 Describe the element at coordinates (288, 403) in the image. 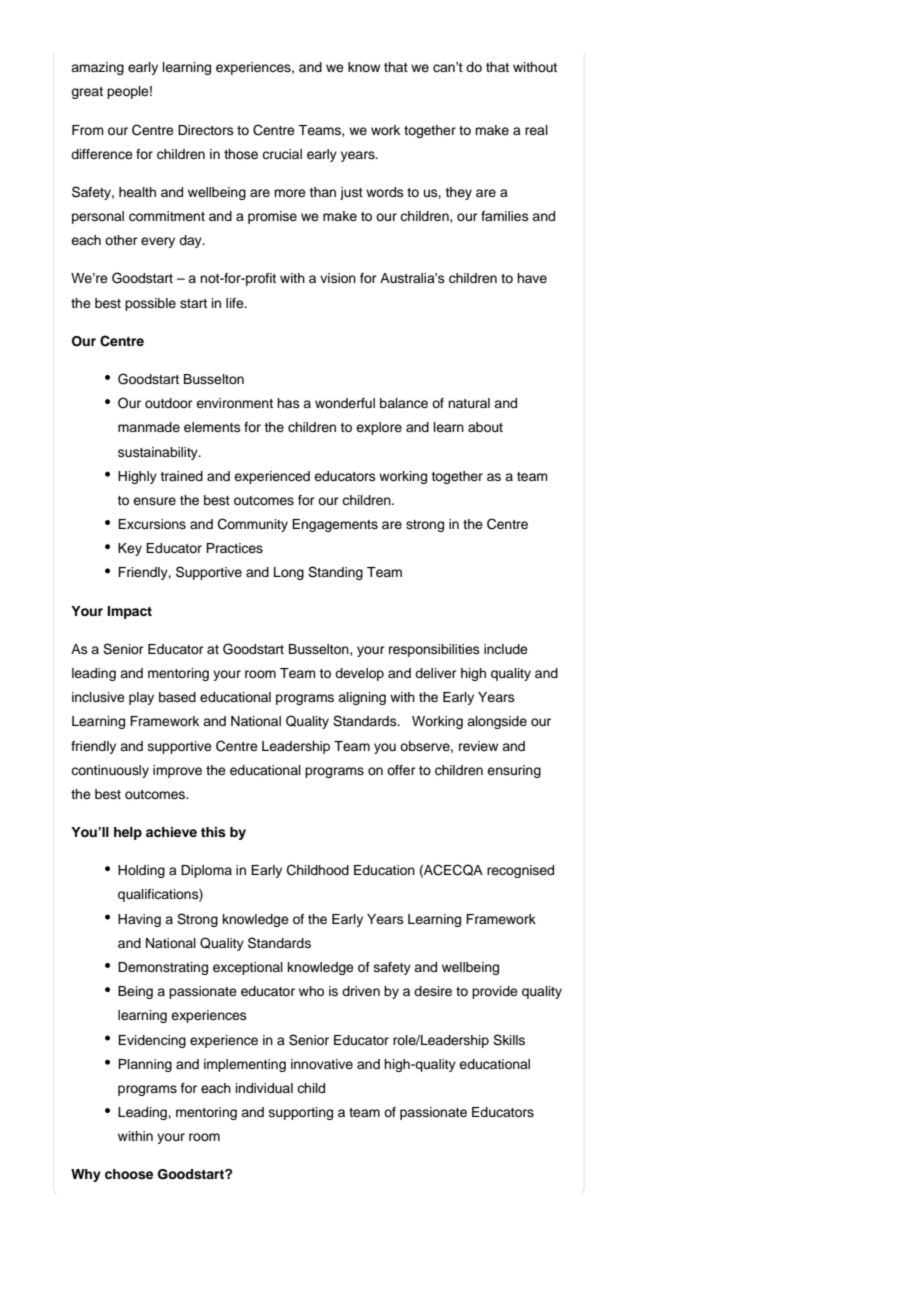

I see `has` at that location.
